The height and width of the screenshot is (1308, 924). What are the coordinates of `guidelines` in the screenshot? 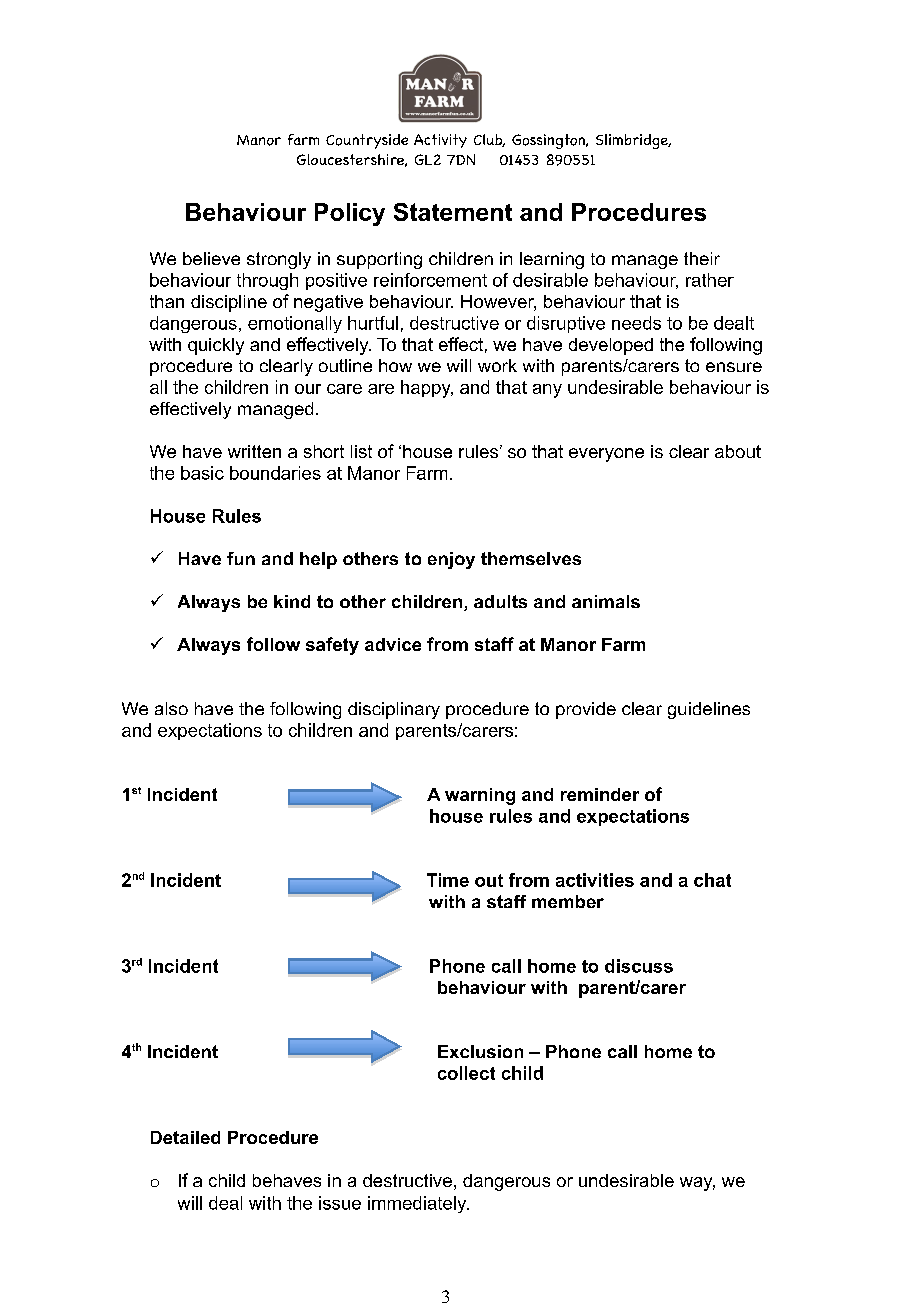 It's located at (709, 710).
